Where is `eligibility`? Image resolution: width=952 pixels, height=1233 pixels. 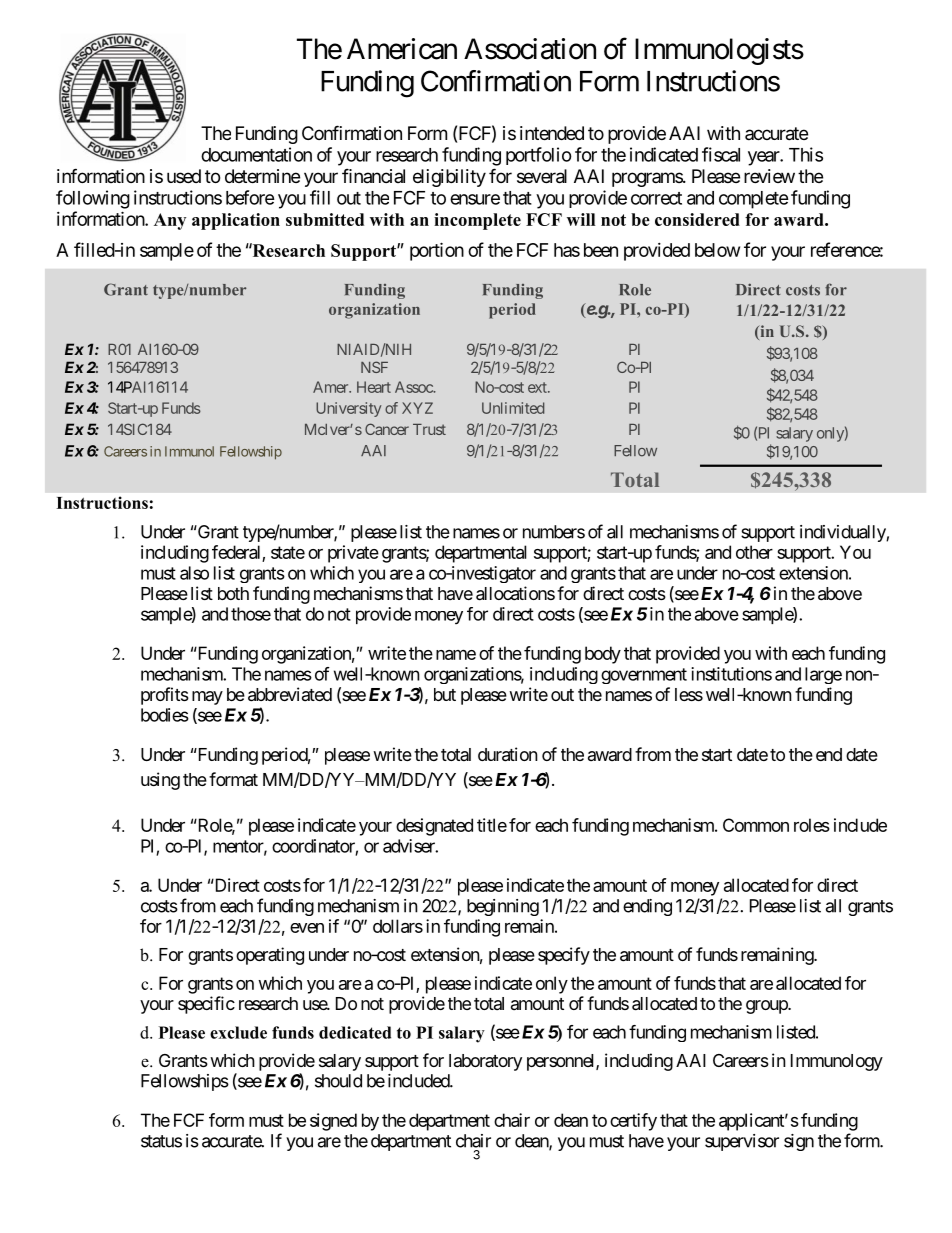 eligibility is located at coordinates (449, 178).
